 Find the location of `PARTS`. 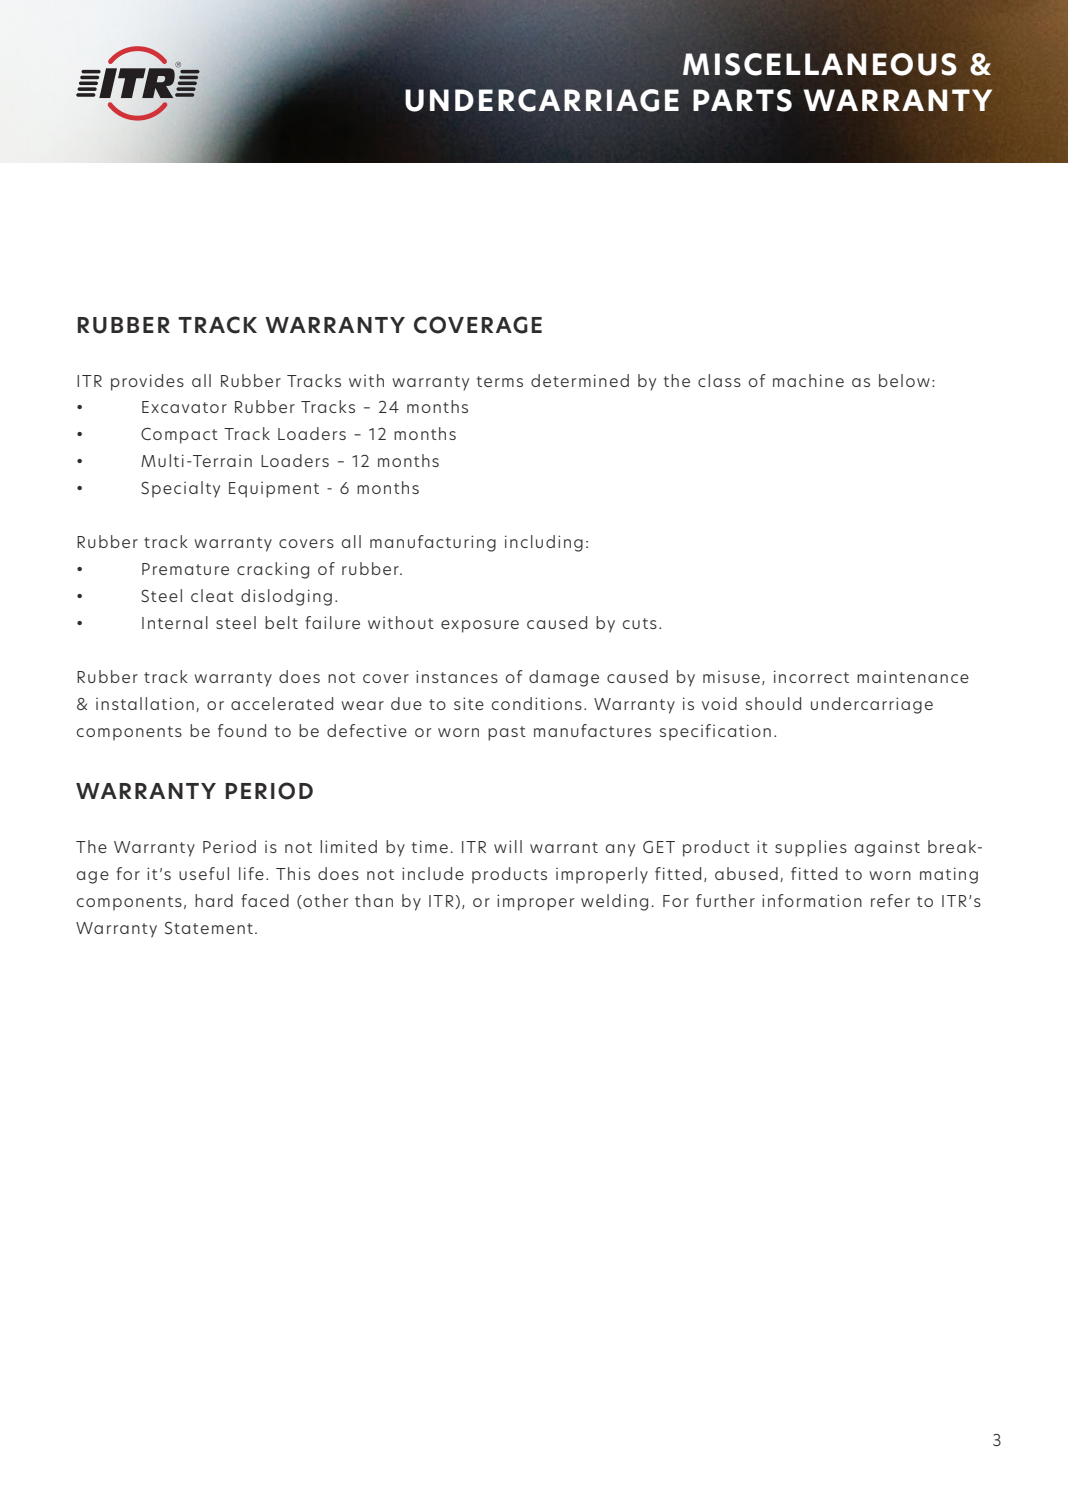

PARTS is located at coordinates (742, 100).
